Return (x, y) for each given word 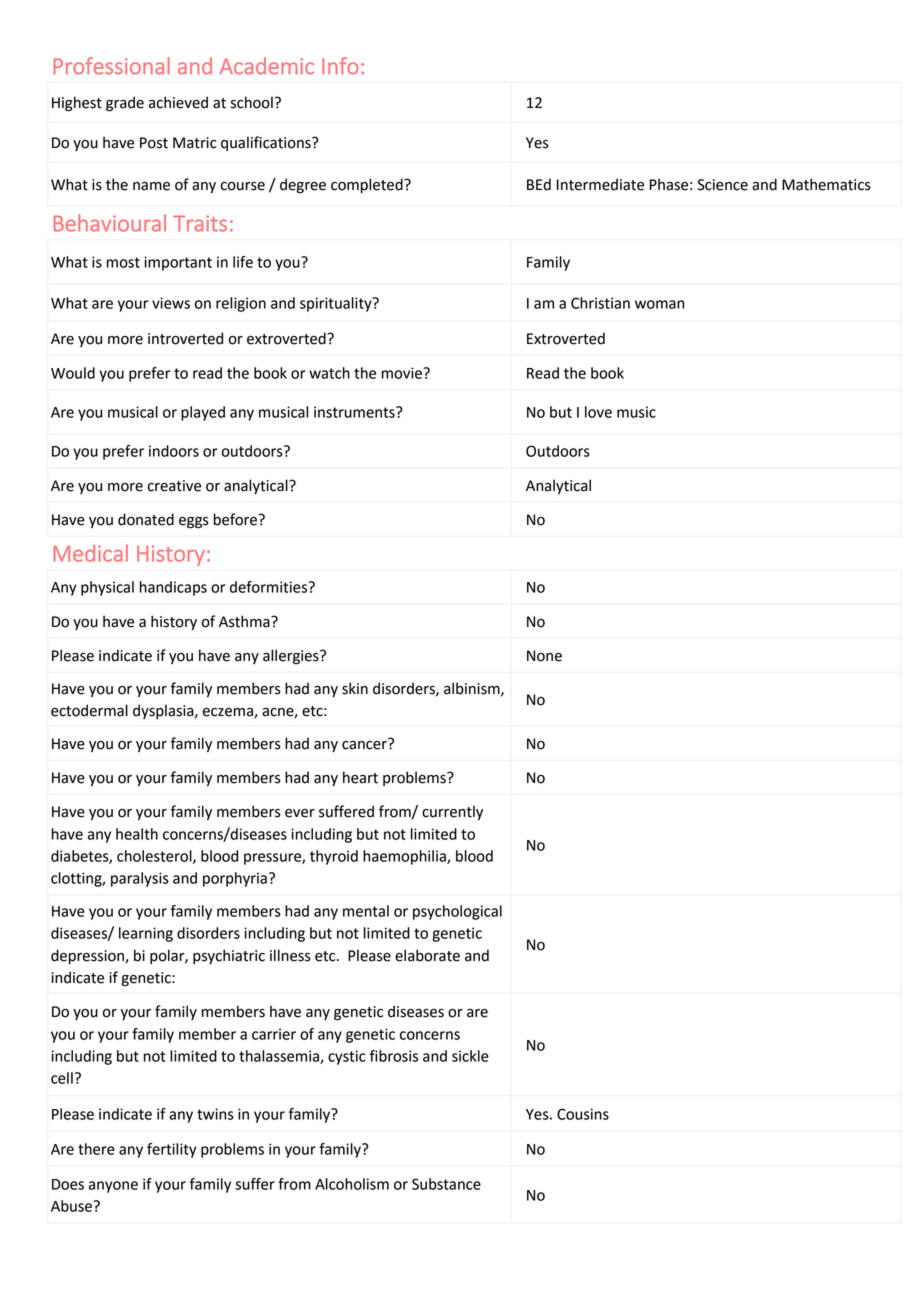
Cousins (583, 1114)
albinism (473, 689)
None (544, 656)
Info (340, 65)
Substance (446, 1184)
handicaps (173, 588)
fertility (172, 1150)
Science (722, 185)
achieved (178, 102)
